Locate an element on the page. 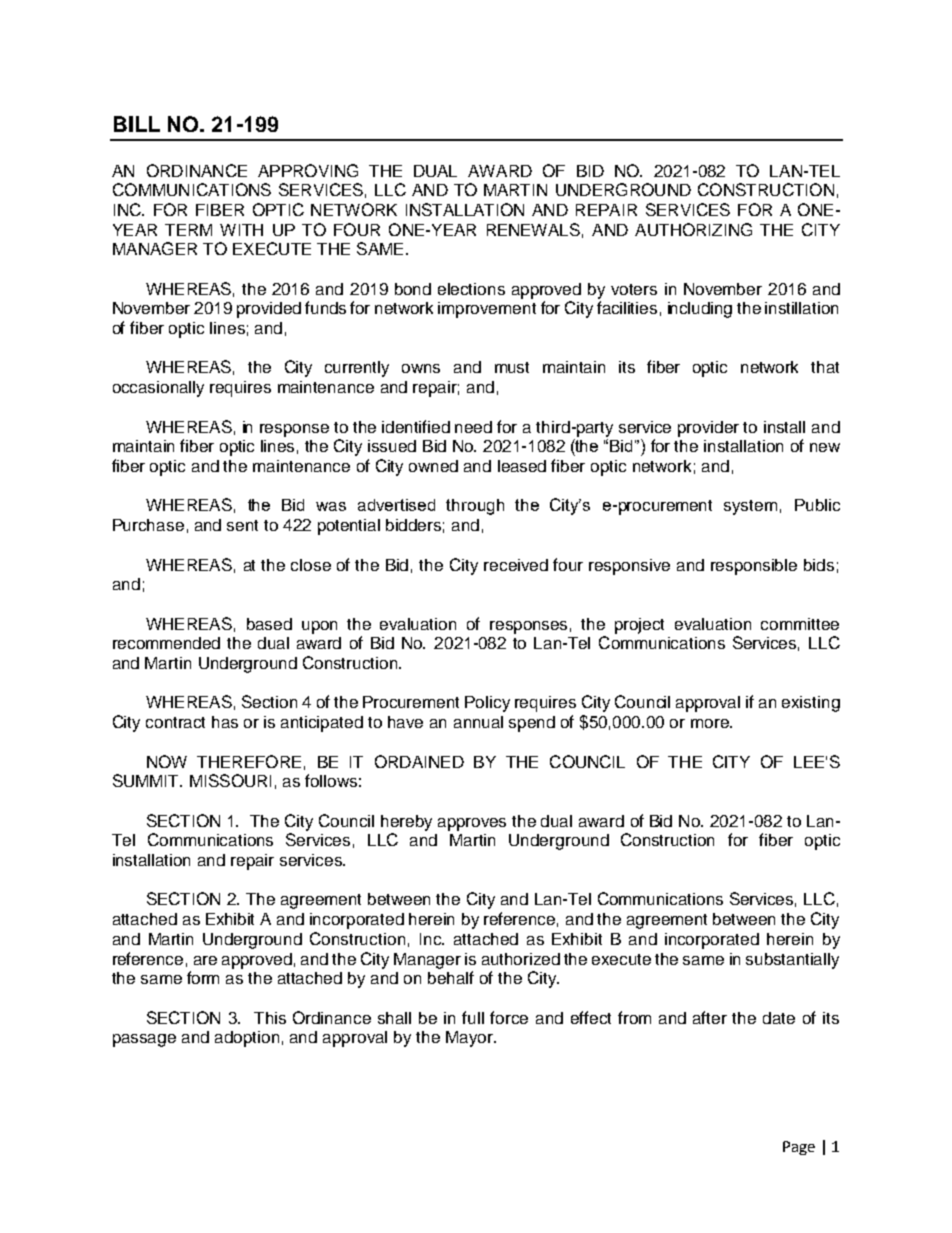 The image size is (952, 1233). more is located at coordinates (711, 723).
